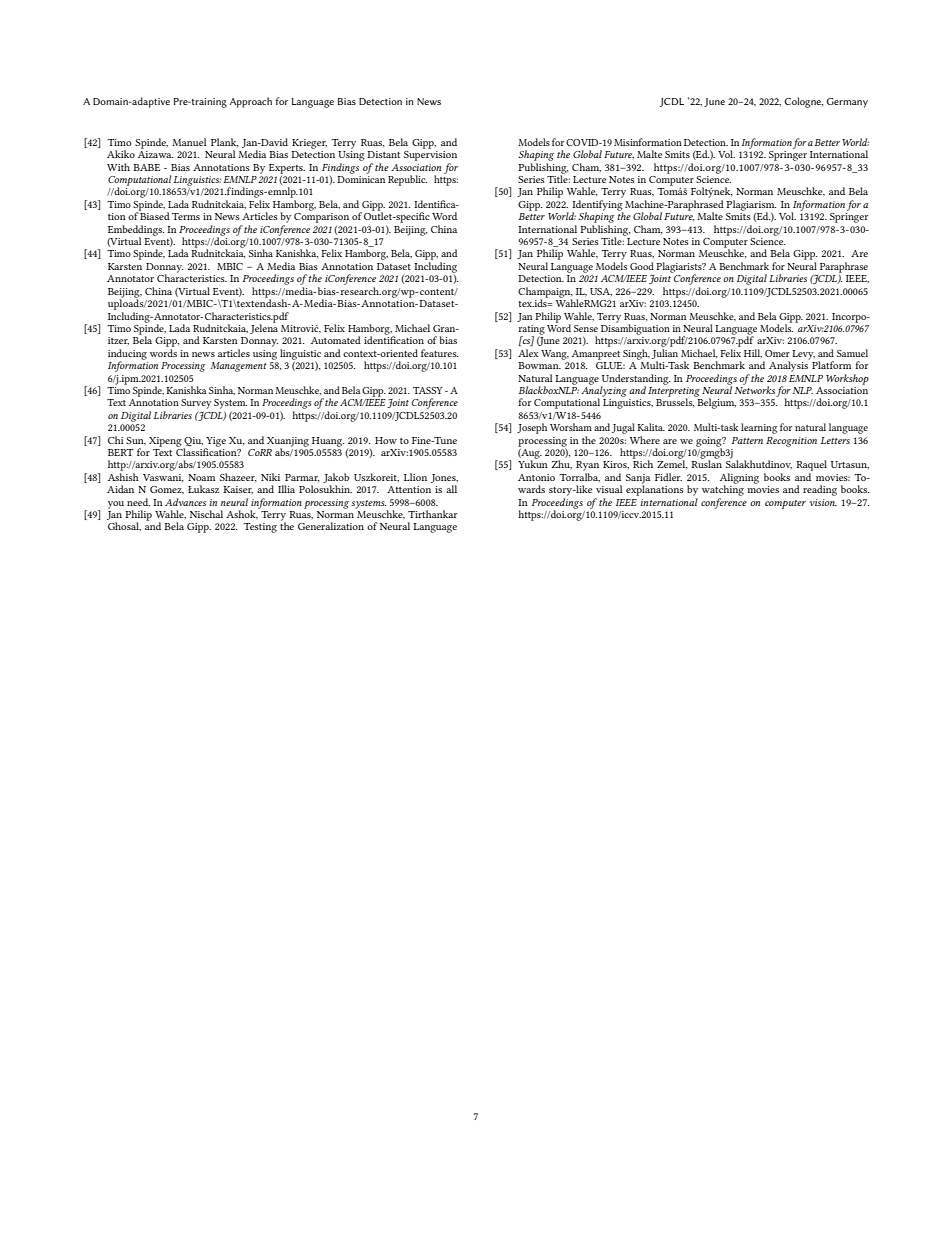 The image size is (952, 1233). I want to click on watching, so click(723, 489).
